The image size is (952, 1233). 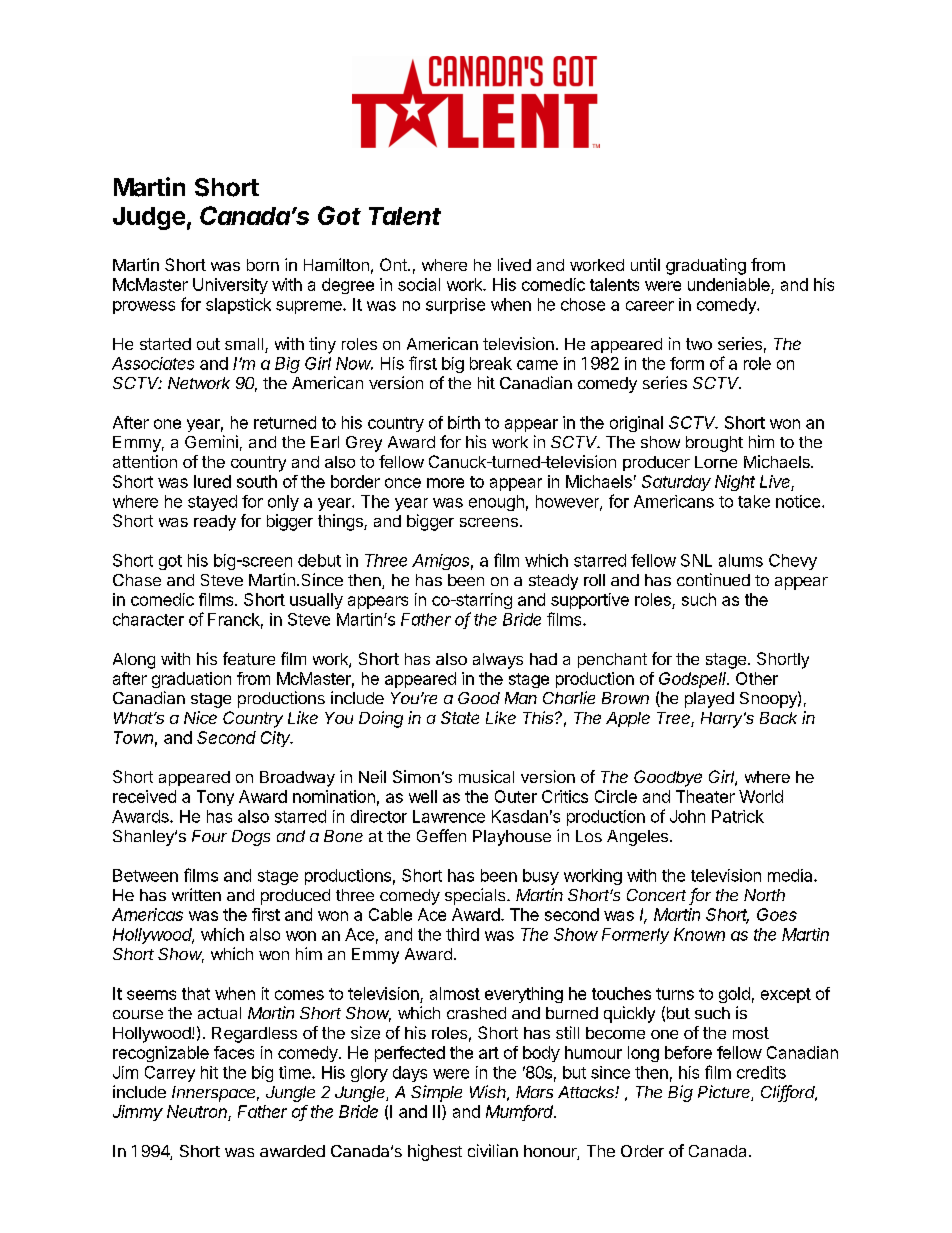 What do you see at coordinates (138, 1113) in the page?
I see `Jimmy` at bounding box center [138, 1113].
